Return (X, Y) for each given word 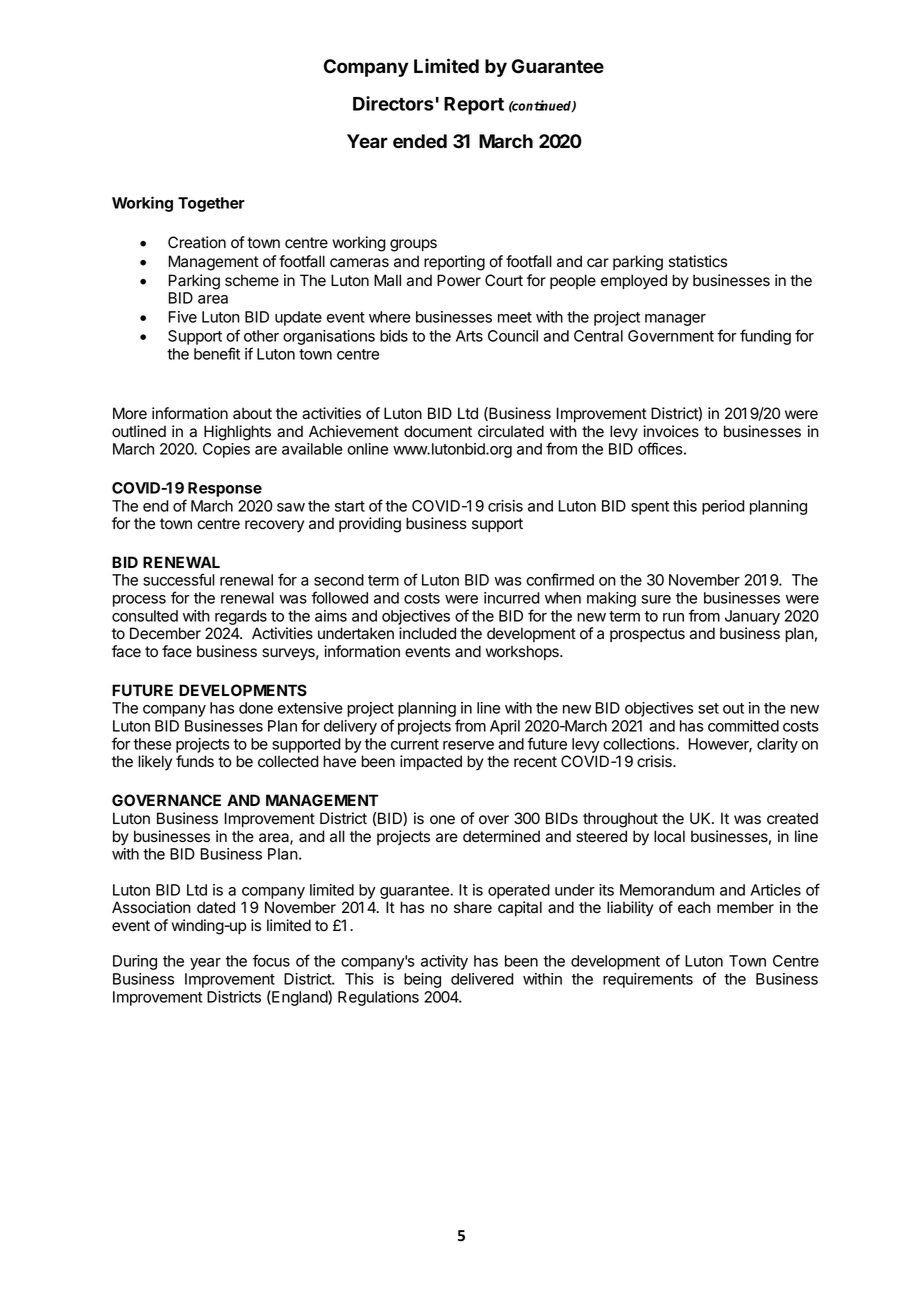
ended (420, 141)
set (708, 708)
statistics (698, 261)
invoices (671, 431)
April (505, 727)
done (256, 708)
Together (211, 204)
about (252, 413)
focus (271, 960)
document (438, 431)
